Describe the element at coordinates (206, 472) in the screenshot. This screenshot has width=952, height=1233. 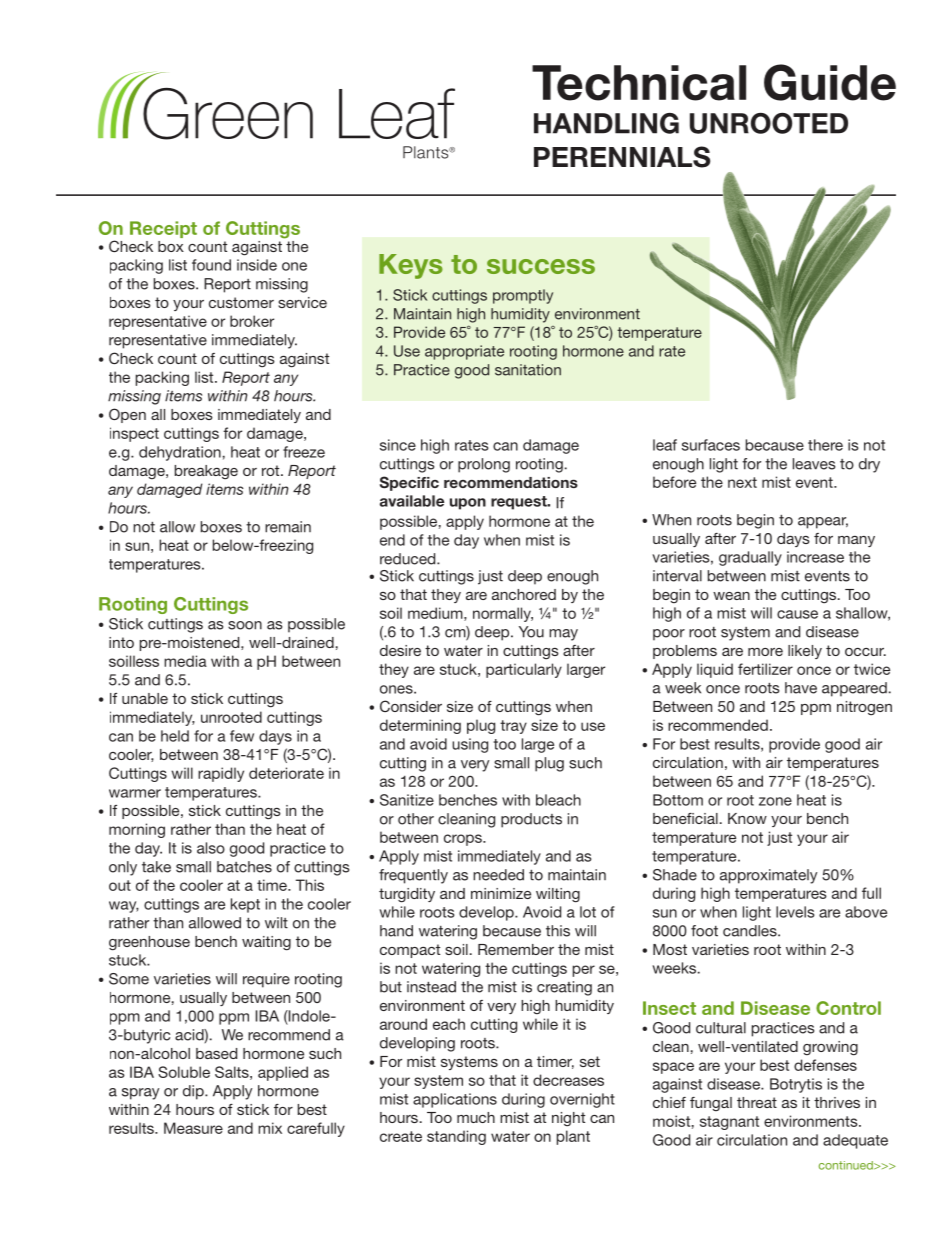
I see `breakage` at that location.
